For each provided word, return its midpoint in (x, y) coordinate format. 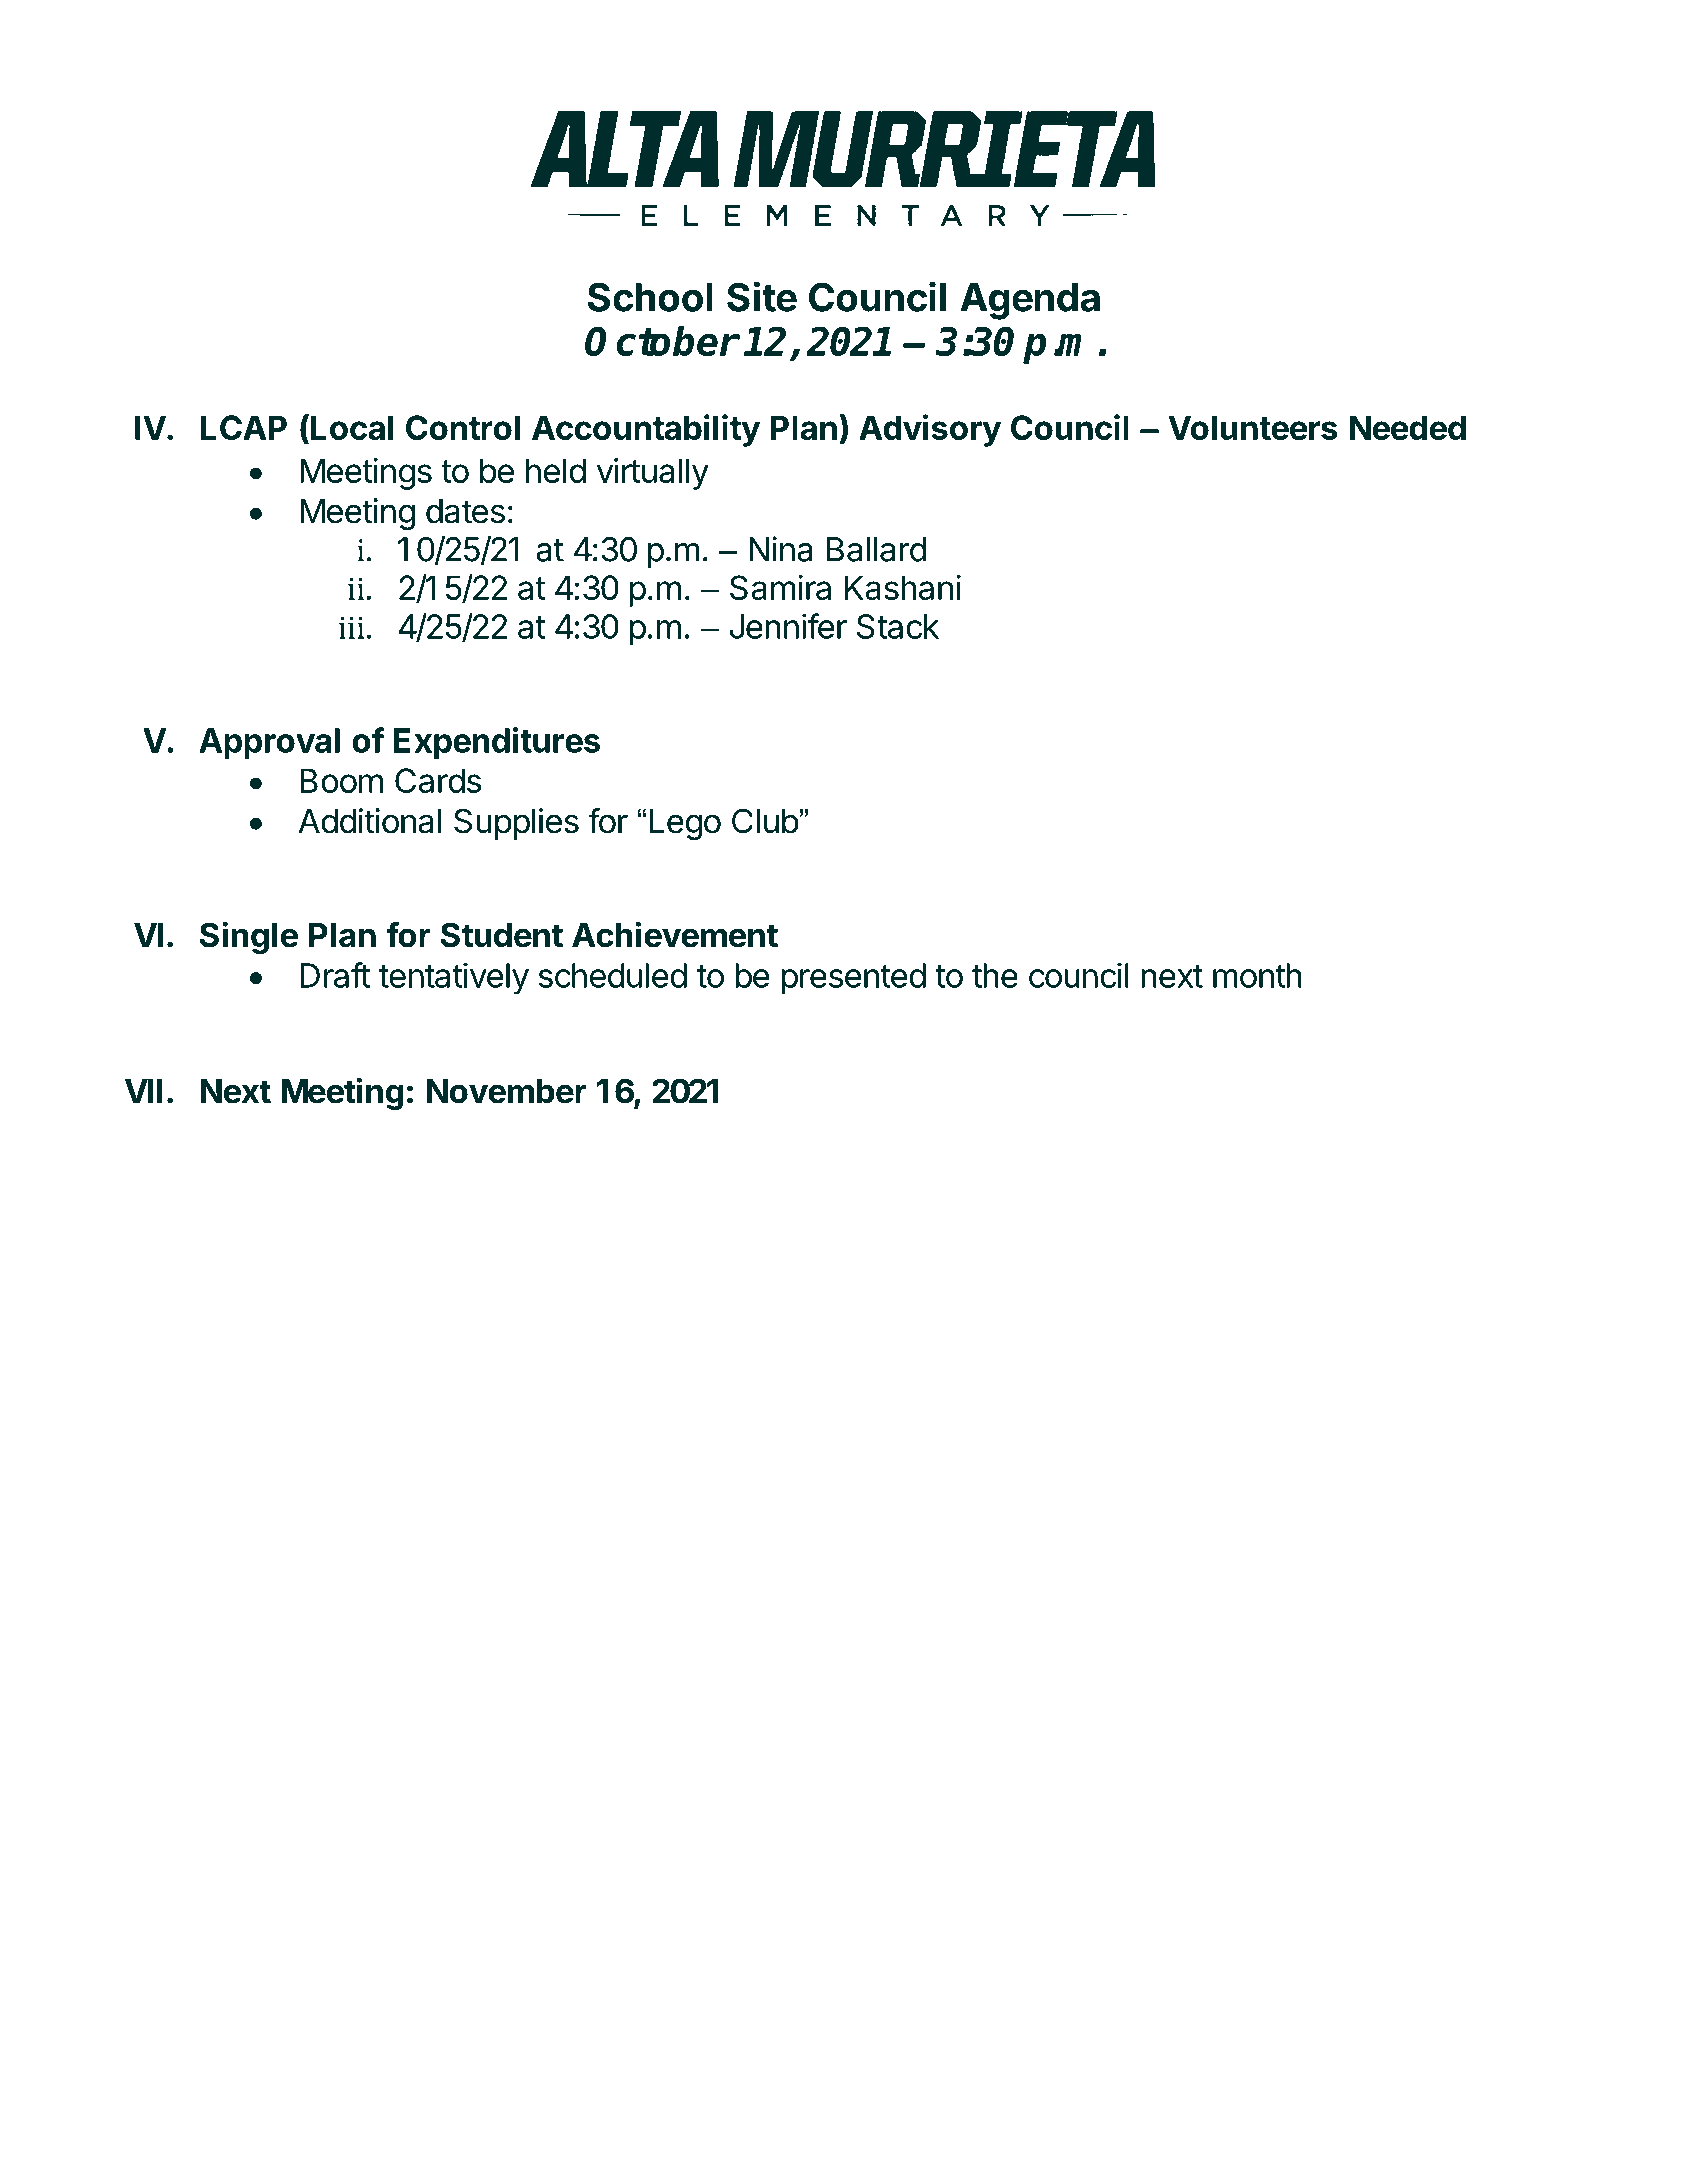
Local (352, 427)
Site (762, 296)
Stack (898, 626)
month (1257, 975)
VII (144, 1091)
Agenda (1030, 301)
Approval (269, 744)
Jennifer (788, 626)
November (507, 1091)
